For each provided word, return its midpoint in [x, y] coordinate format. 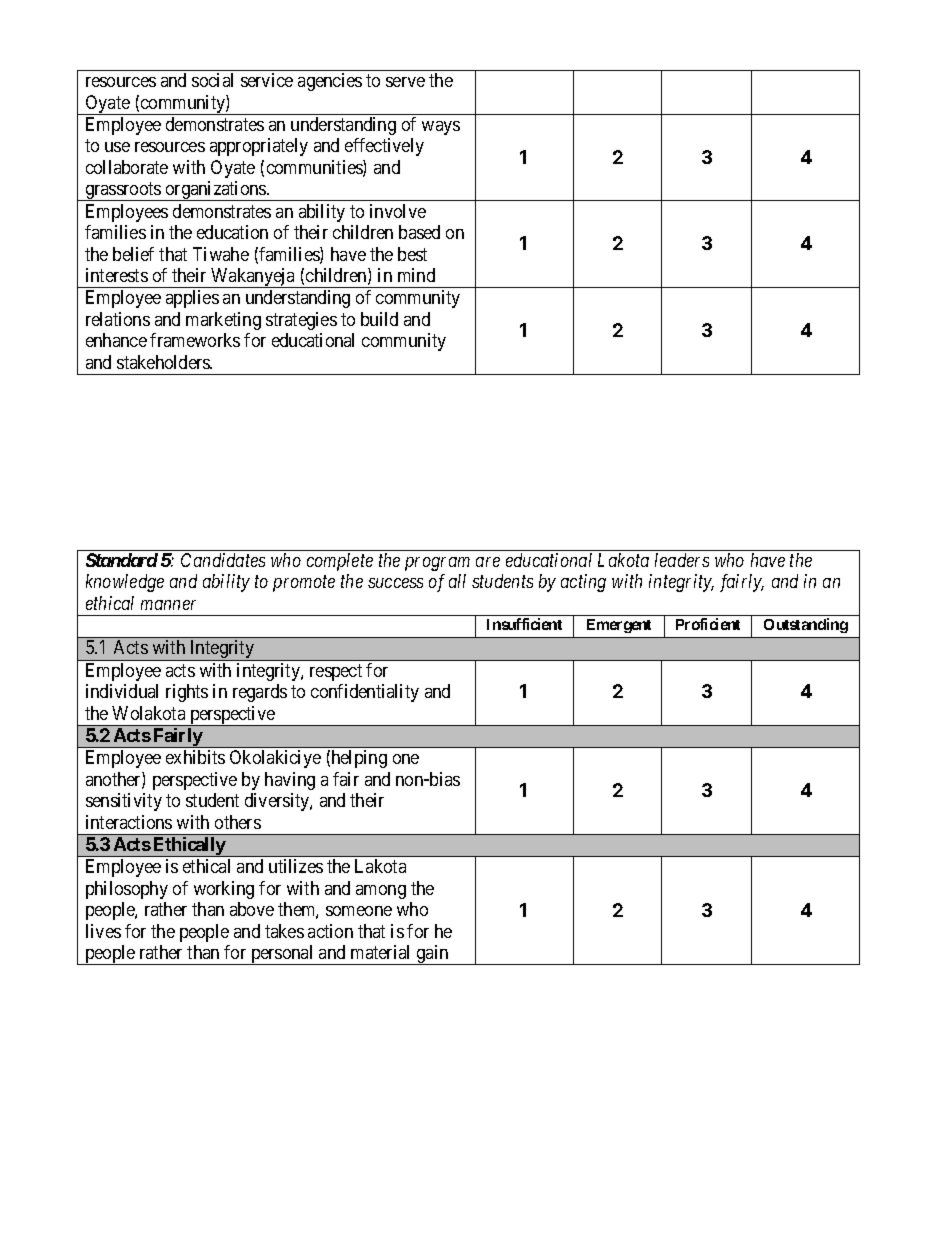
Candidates [223, 560]
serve [405, 82]
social [212, 80]
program [437, 564]
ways [441, 128]
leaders [682, 560]
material [380, 952]
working [224, 890]
